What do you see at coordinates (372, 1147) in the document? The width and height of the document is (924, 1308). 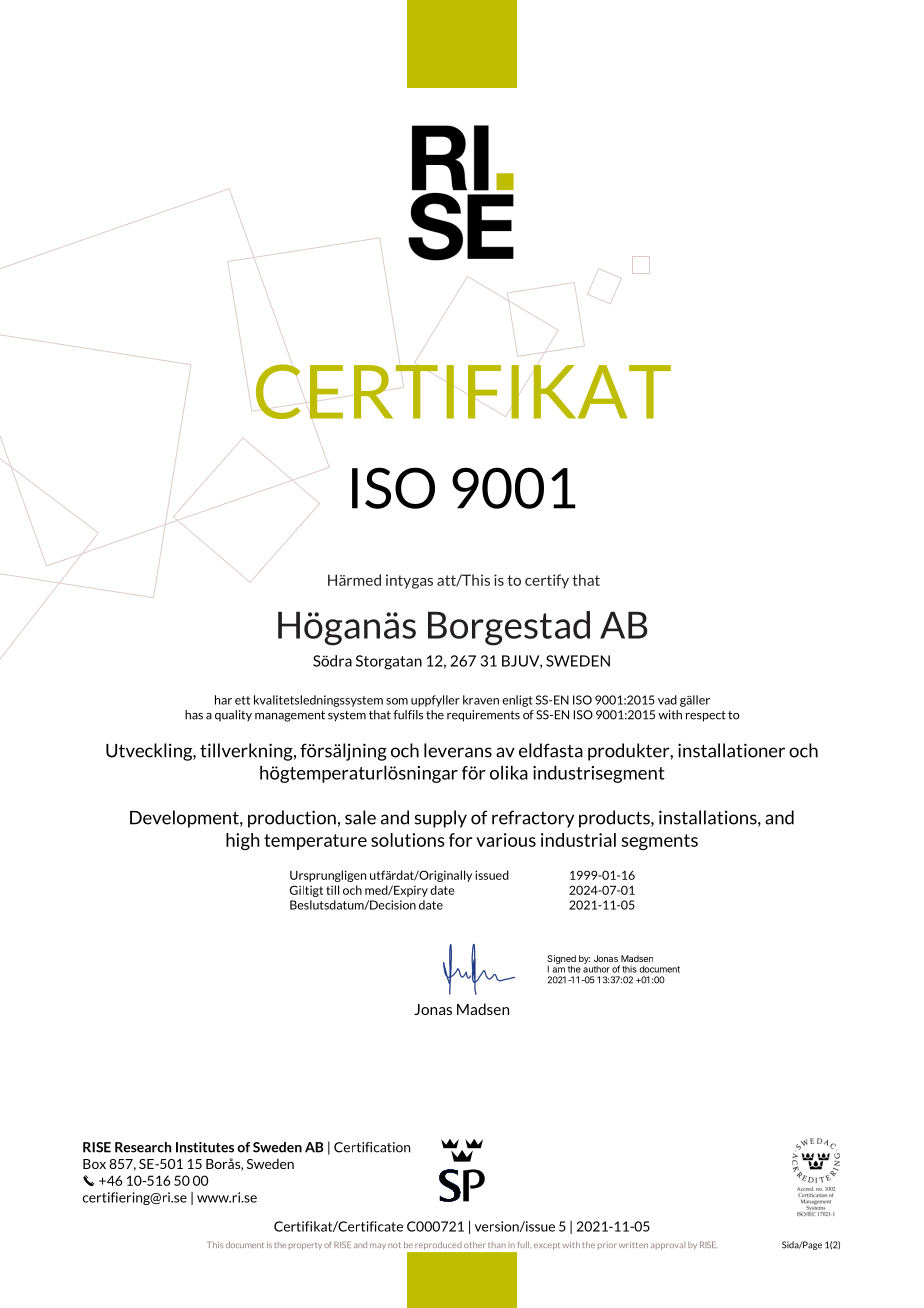 I see `Certification` at bounding box center [372, 1147].
